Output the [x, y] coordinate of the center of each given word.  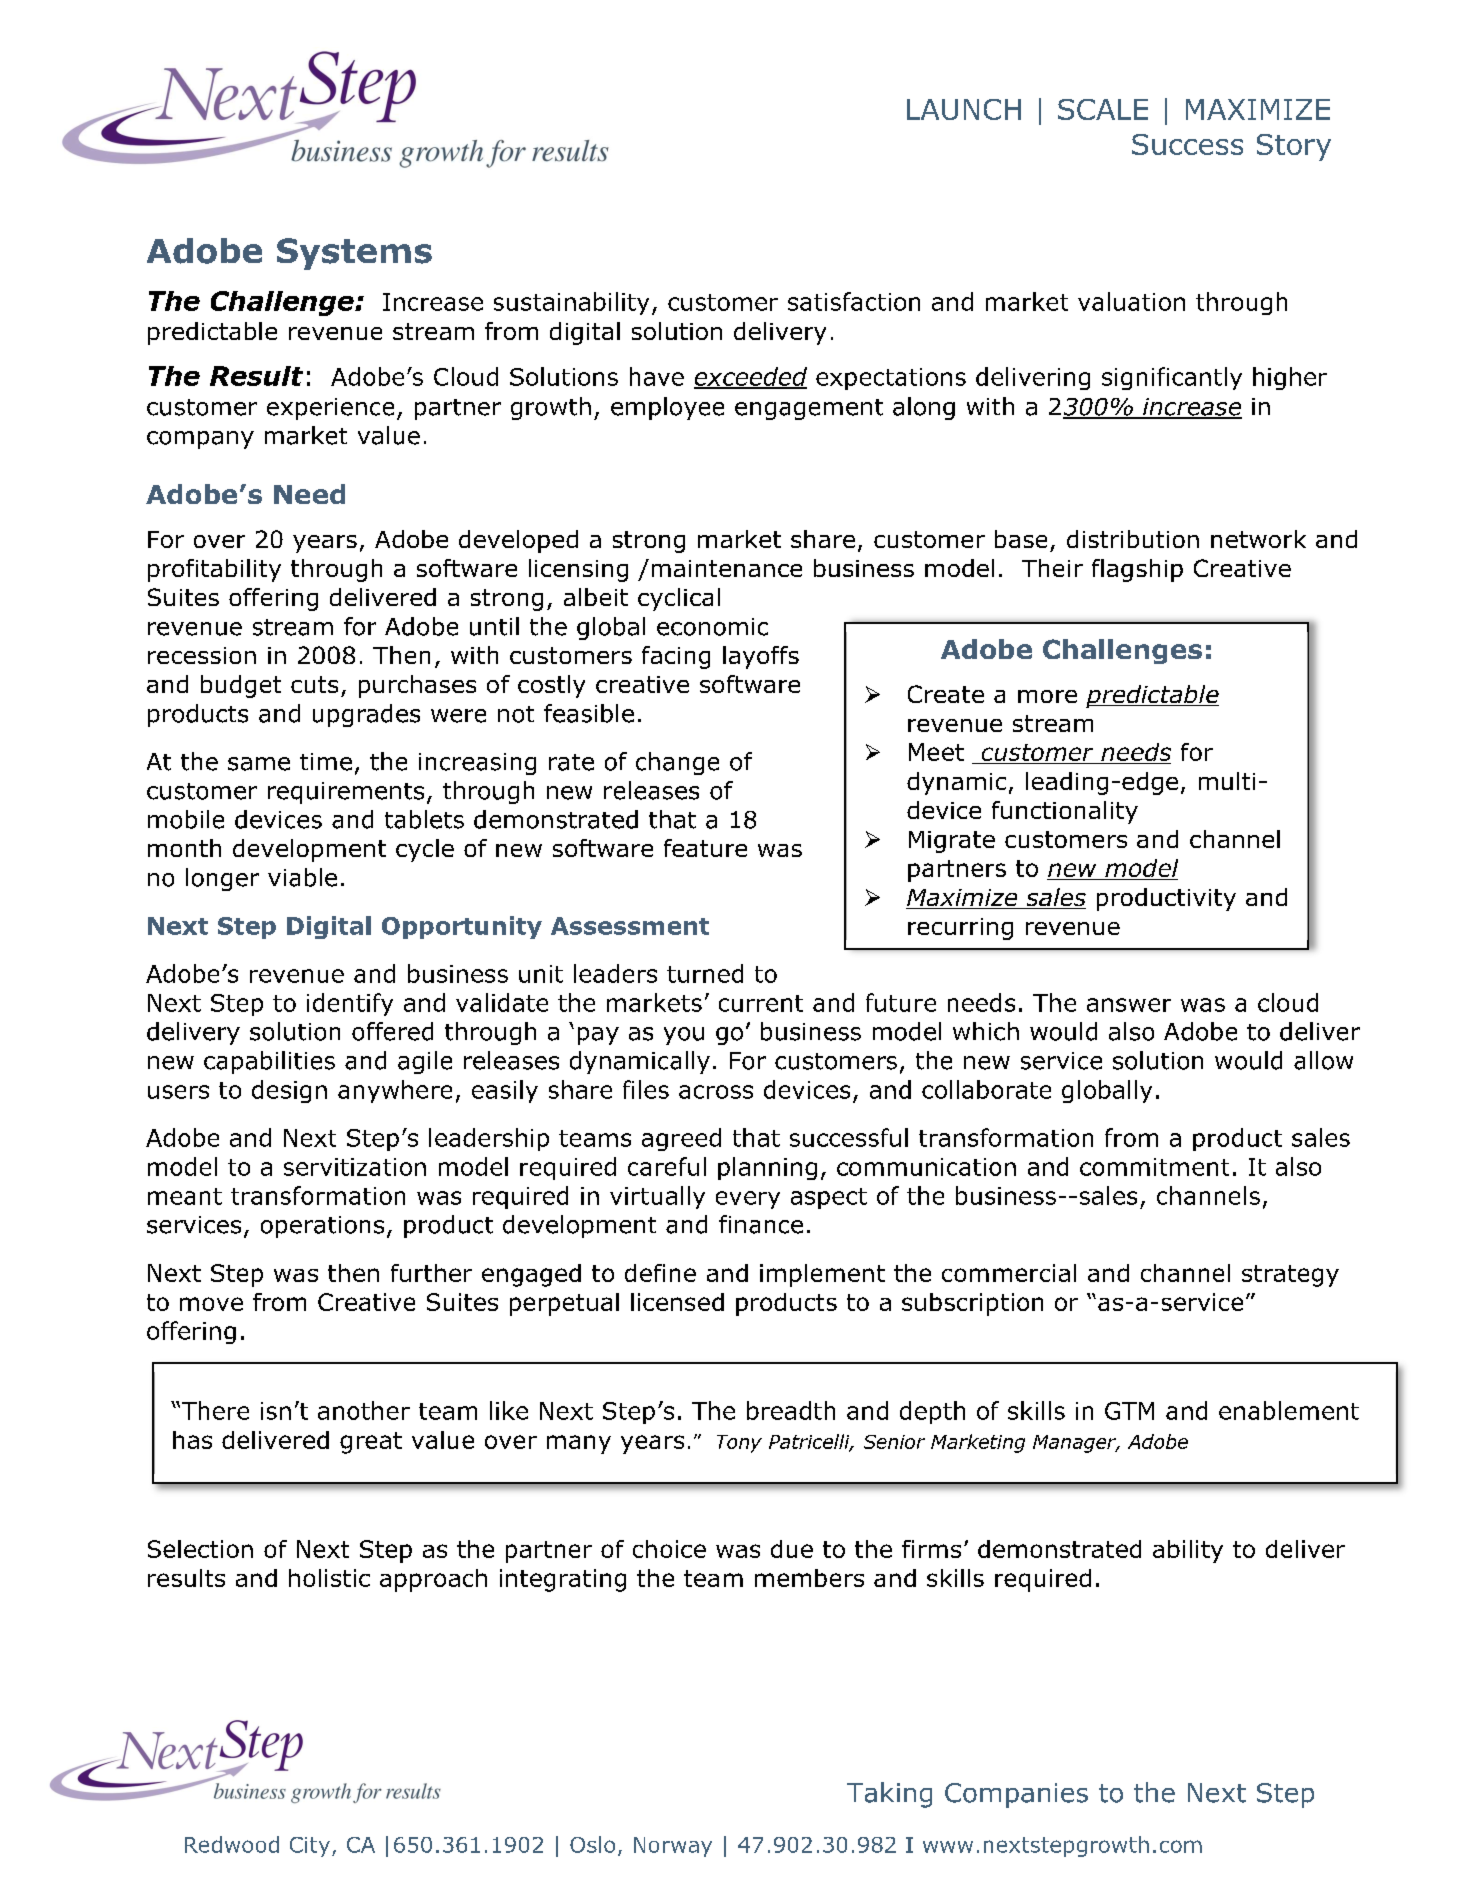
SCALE [1103, 109]
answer [1129, 1005]
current [761, 1003]
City [310, 1847]
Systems [354, 254]
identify [350, 1004]
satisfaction [854, 301]
